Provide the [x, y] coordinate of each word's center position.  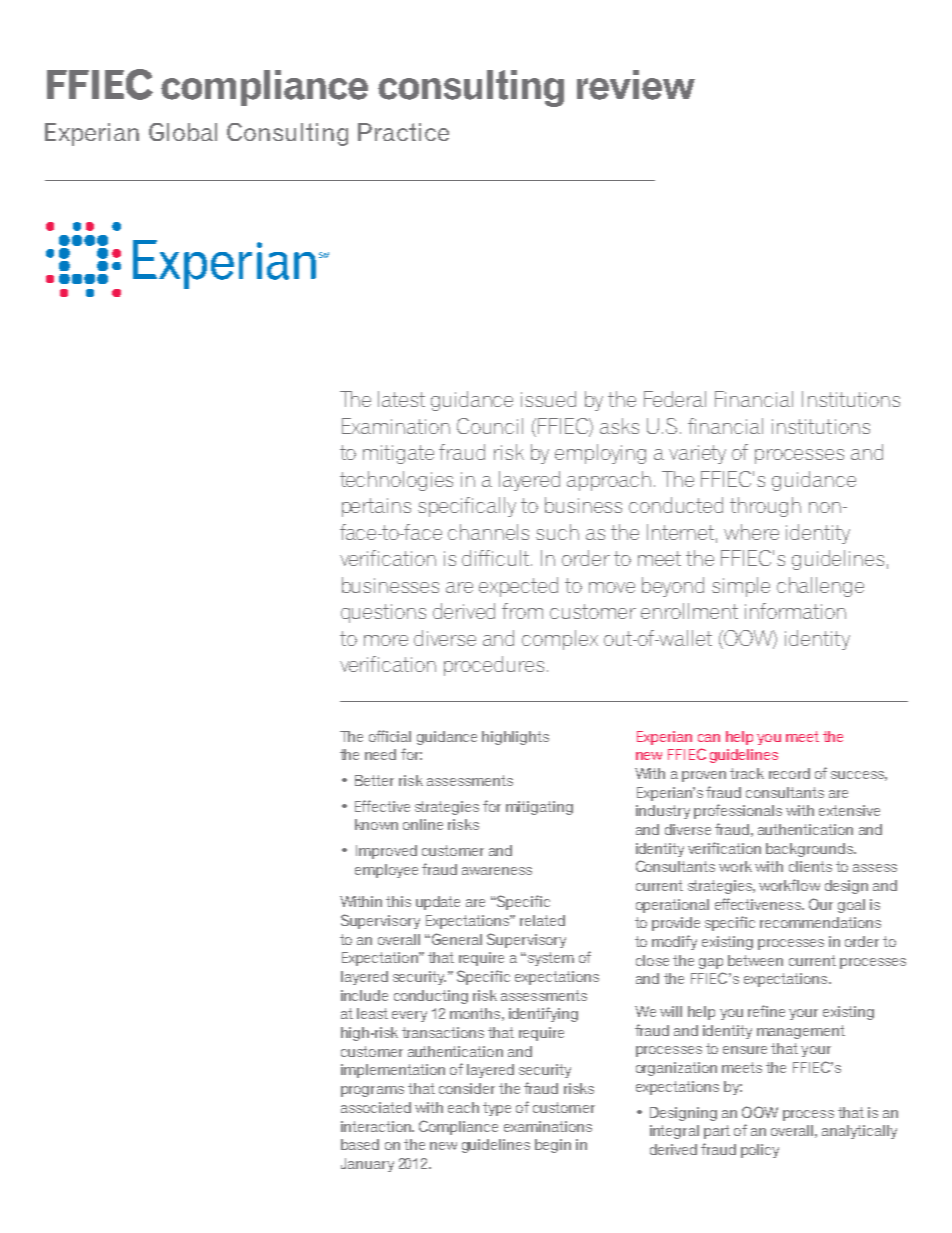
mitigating [539, 808]
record [789, 773]
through [765, 507]
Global [183, 132]
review [636, 85]
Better [374, 780]
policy [760, 1151]
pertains [376, 507]
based [360, 1144]
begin [553, 1146]
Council [490, 426]
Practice [403, 132]
